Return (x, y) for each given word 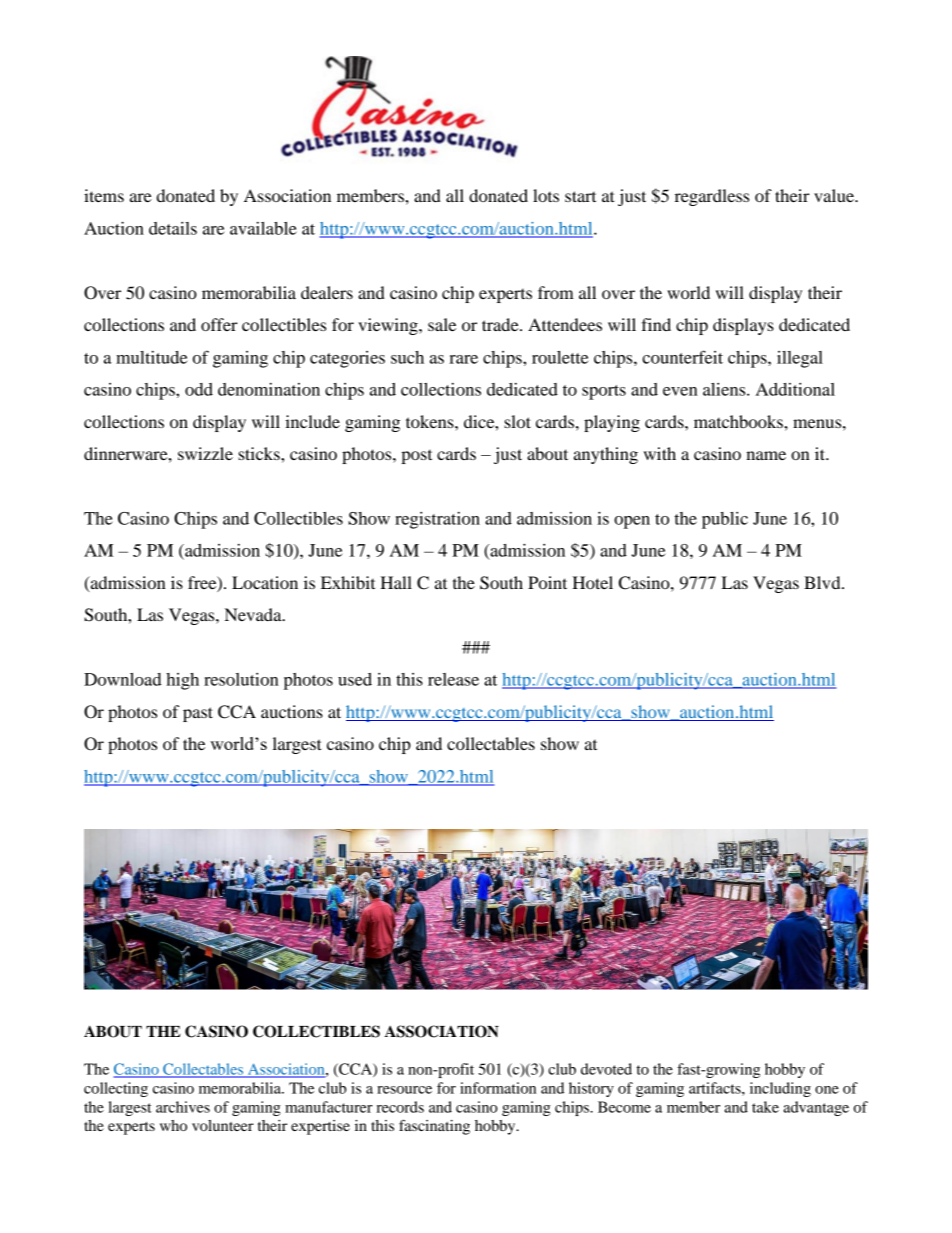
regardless (712, 197)
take (765, 1107)
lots (546, 195)
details (173, 228)
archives (183, 1107)
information (498, 1088)
